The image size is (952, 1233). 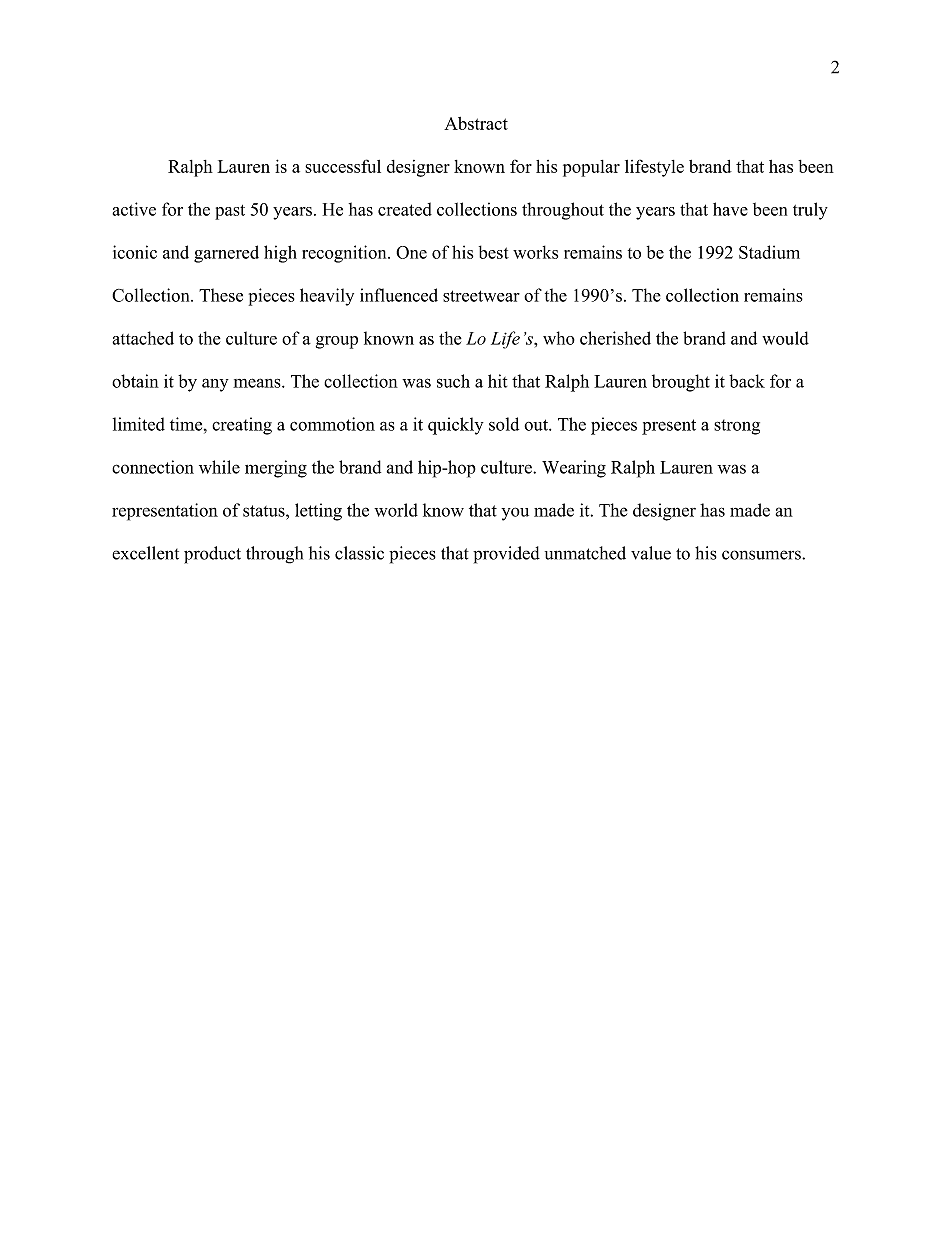 What do you see at coordinates (737, 427) in the screenshot?
I see `strong` at bounding box center [737, 427].
